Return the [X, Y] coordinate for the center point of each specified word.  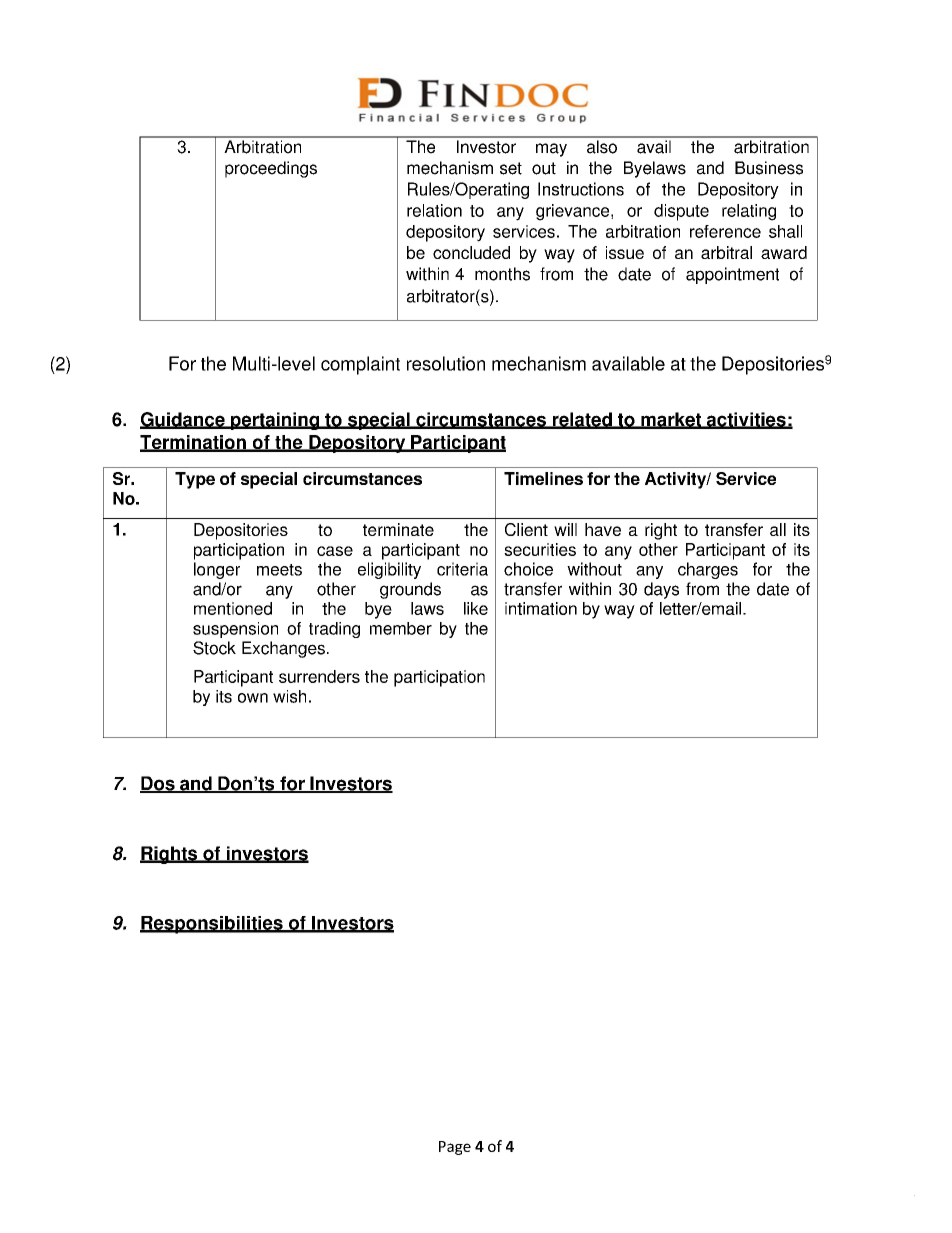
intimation [541, 608]
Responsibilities [212, 925]
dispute [681, 212]
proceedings [271, 169]
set [511, 168]
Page [455, 1148]
